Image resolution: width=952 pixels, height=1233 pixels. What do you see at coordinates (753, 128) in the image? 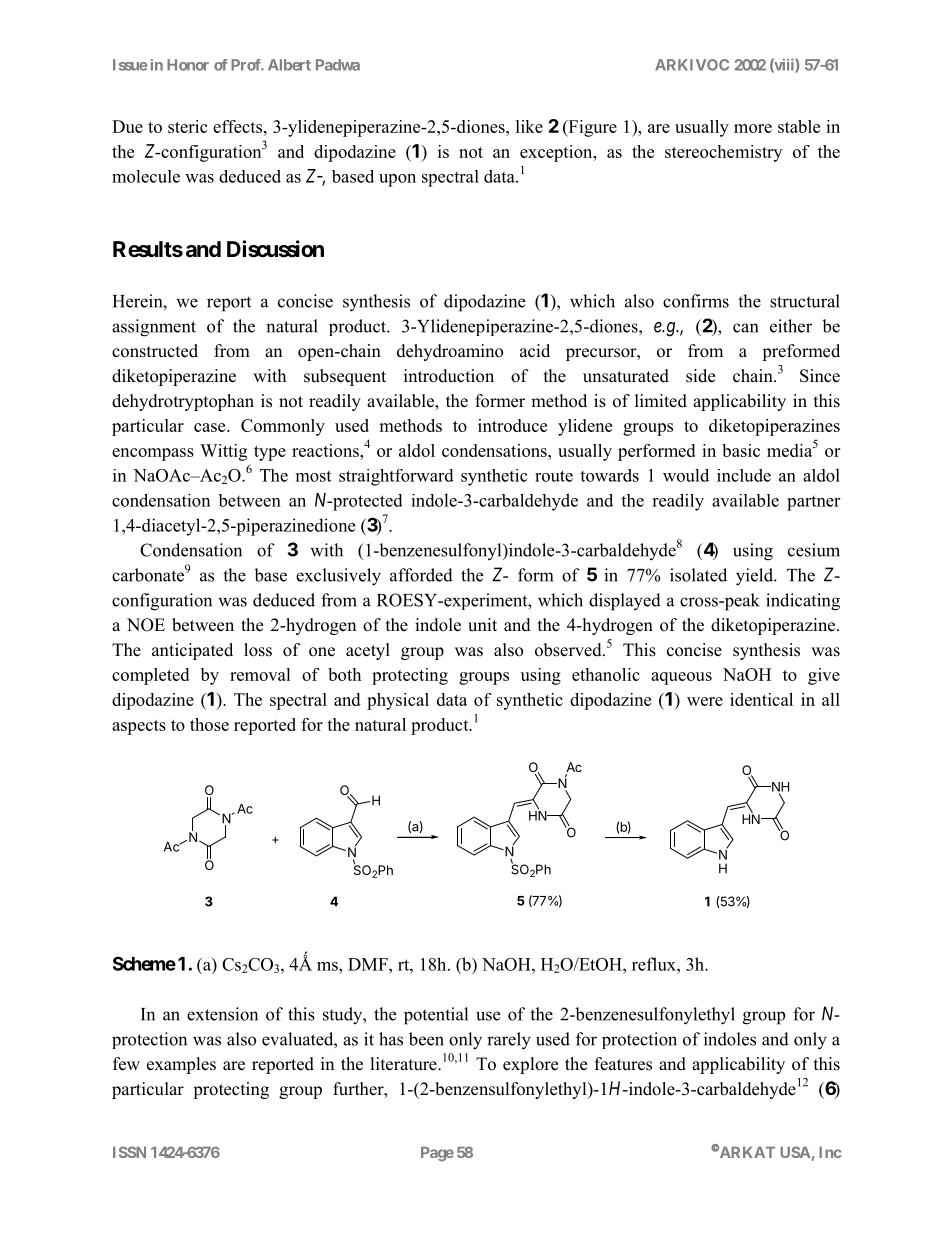
I see `more` at bounding box center [753, 128].
